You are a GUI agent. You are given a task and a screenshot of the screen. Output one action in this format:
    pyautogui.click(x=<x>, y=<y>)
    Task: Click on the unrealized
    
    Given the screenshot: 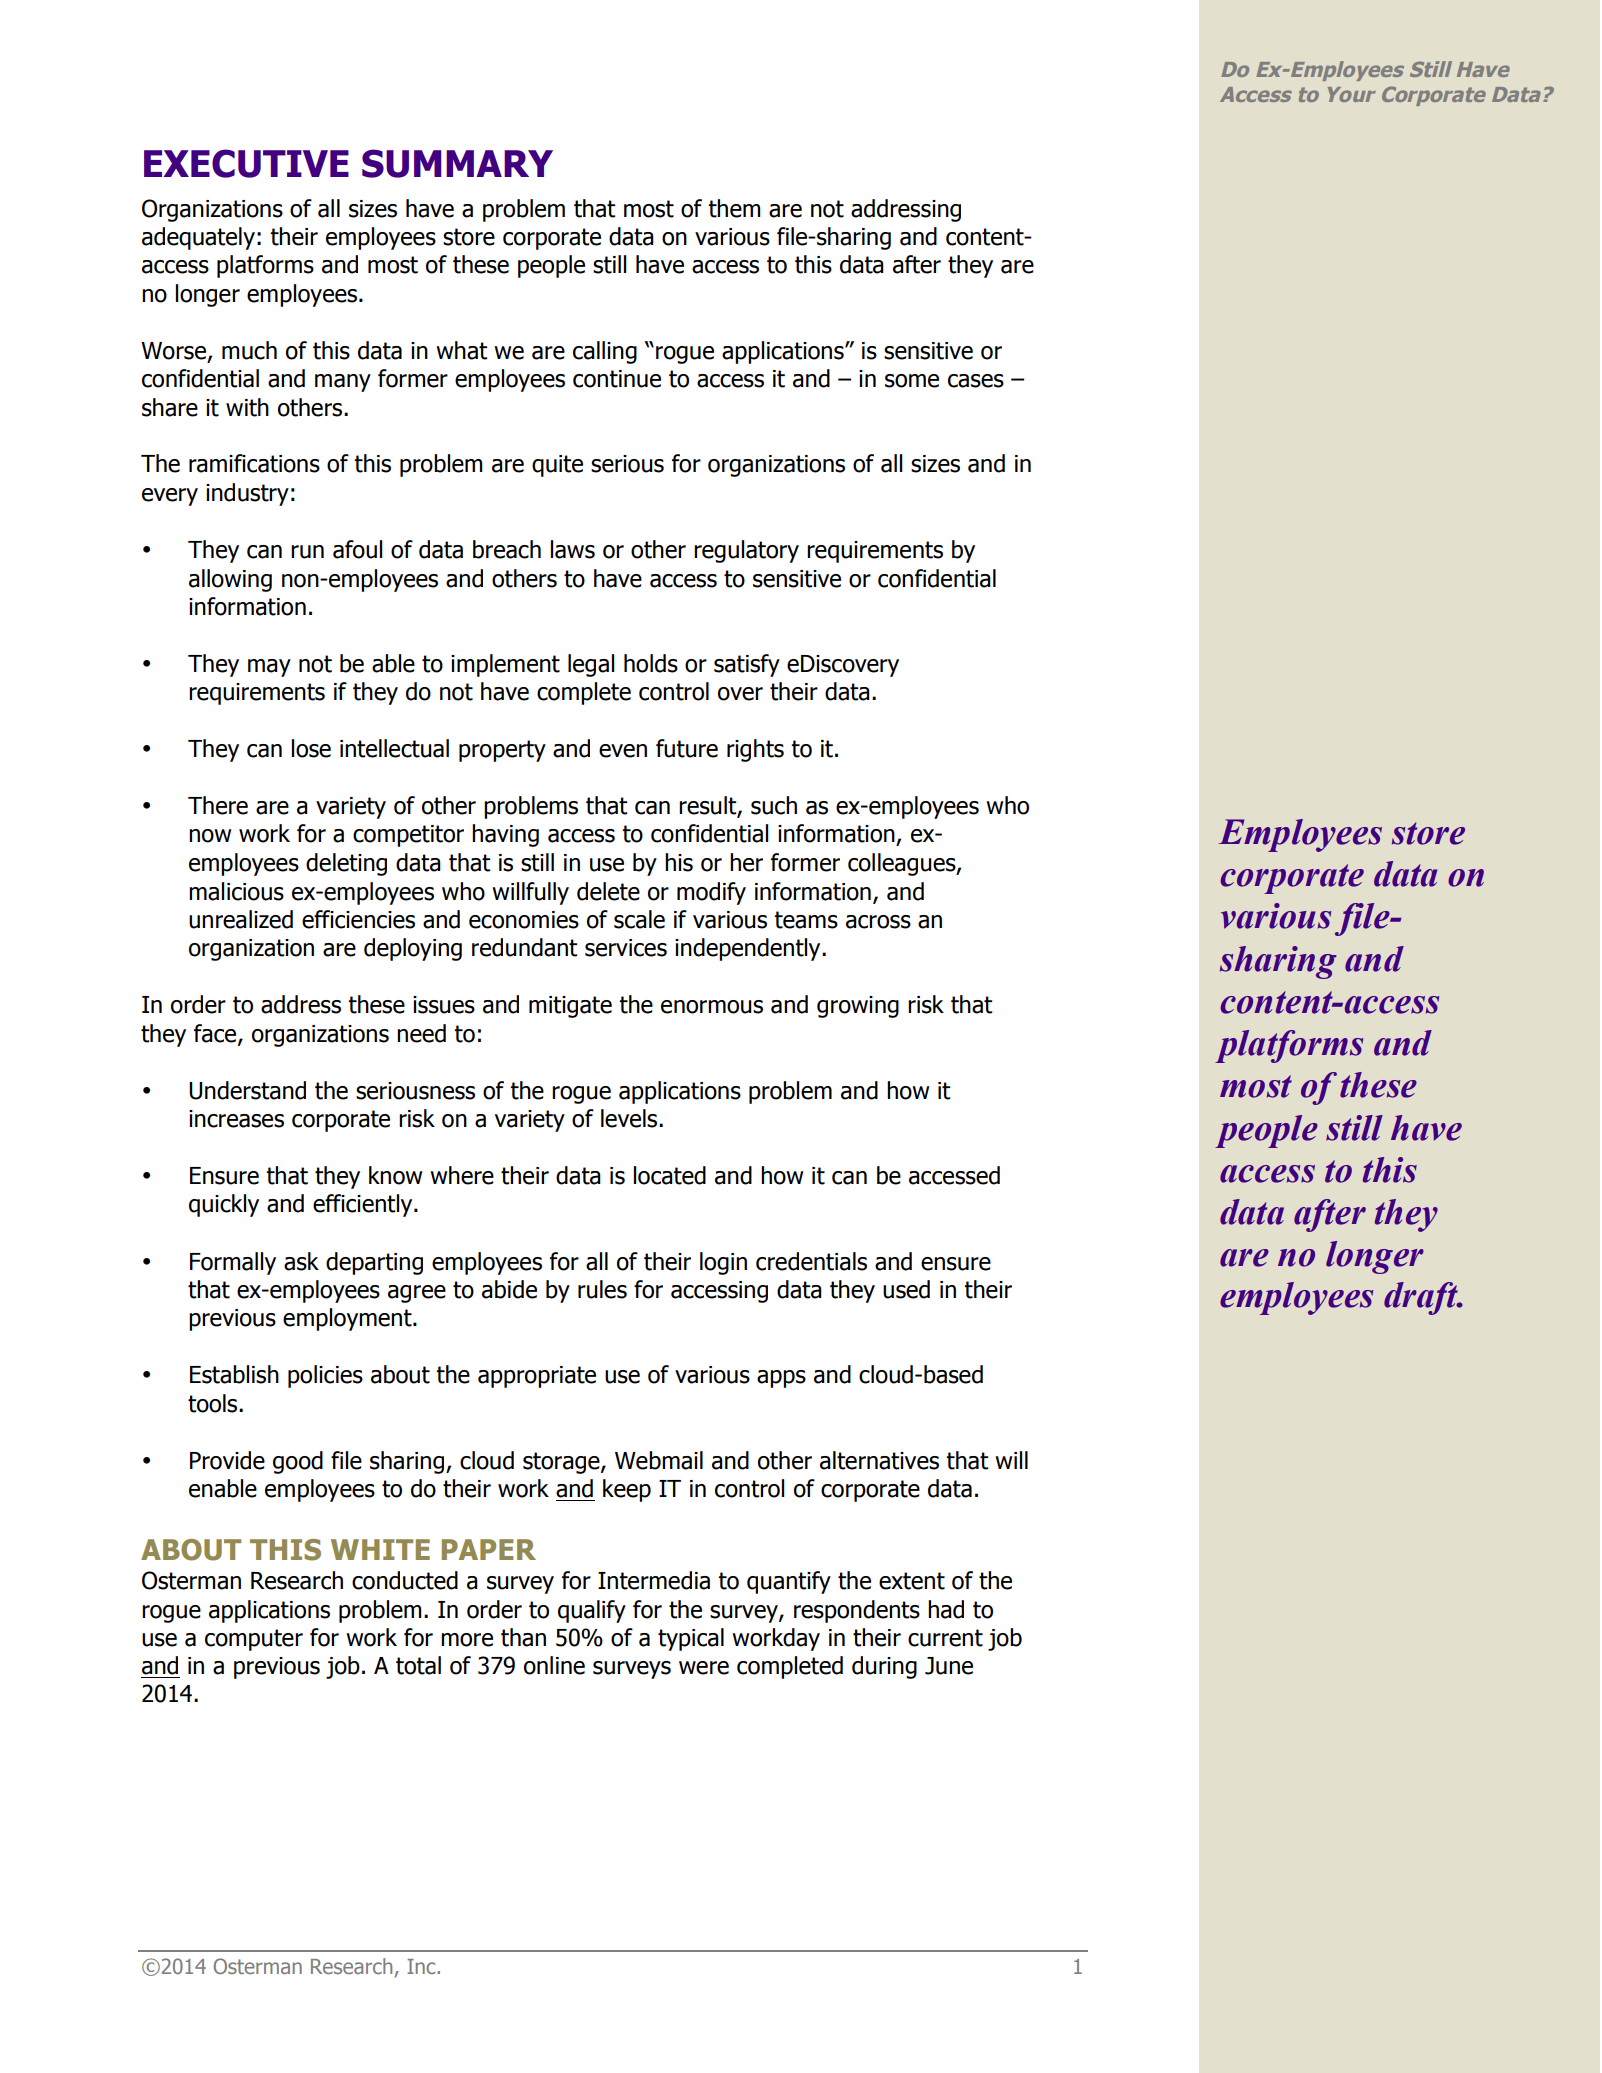 What is the action you would take?
    pyautogui.click(x=241, y=919)
